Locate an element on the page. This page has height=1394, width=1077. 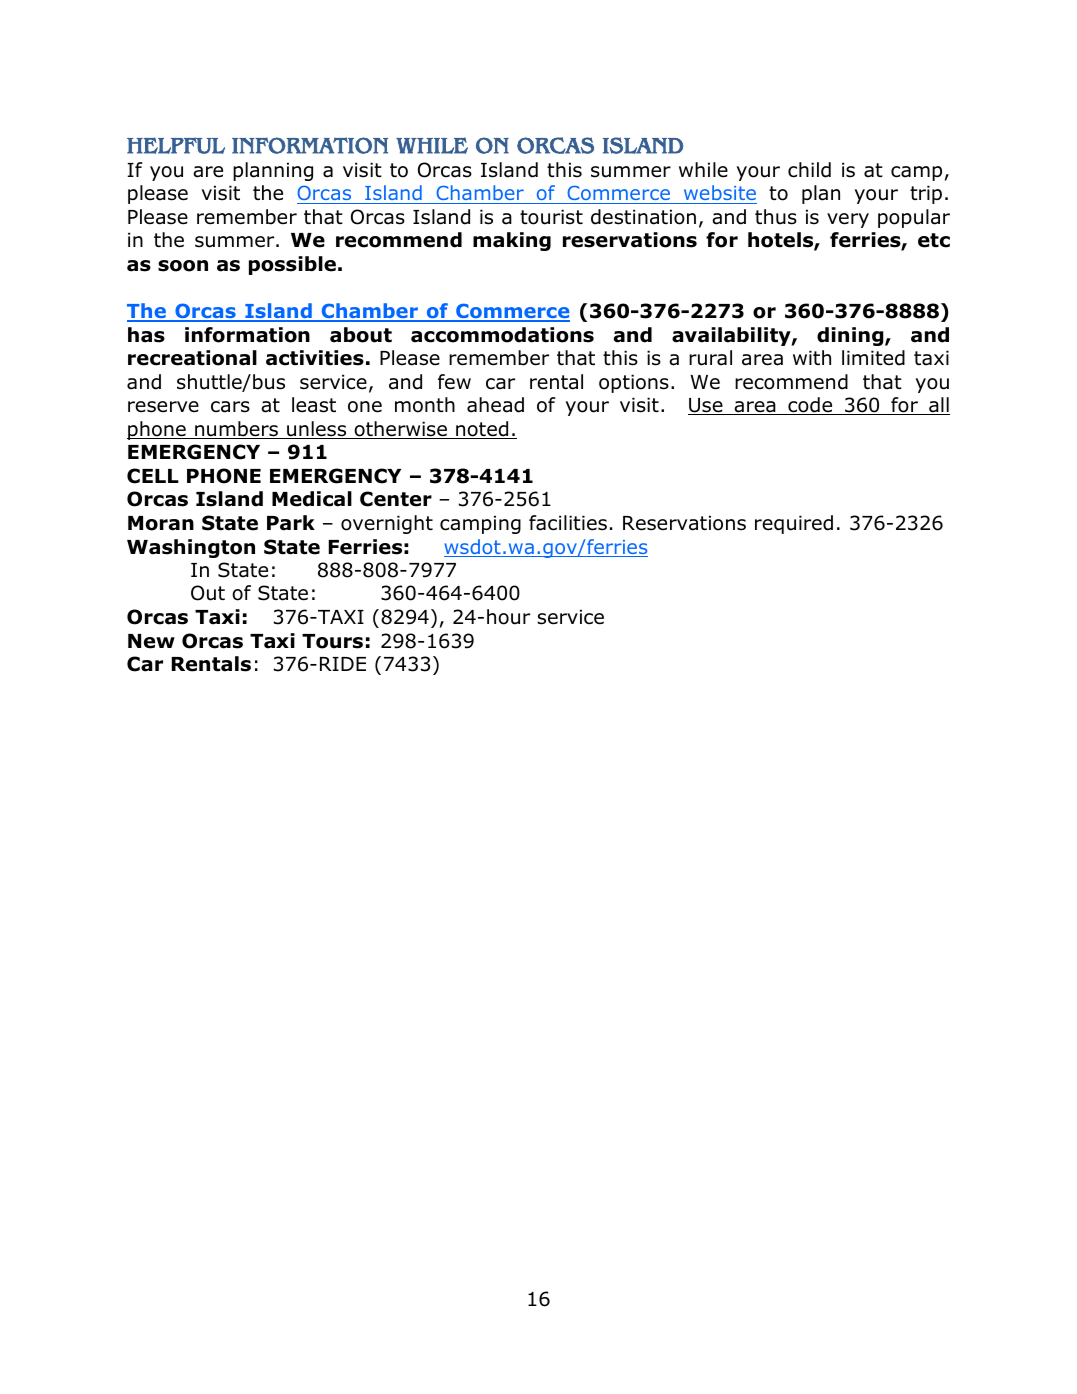
New is located at coordinates (151, 641).
